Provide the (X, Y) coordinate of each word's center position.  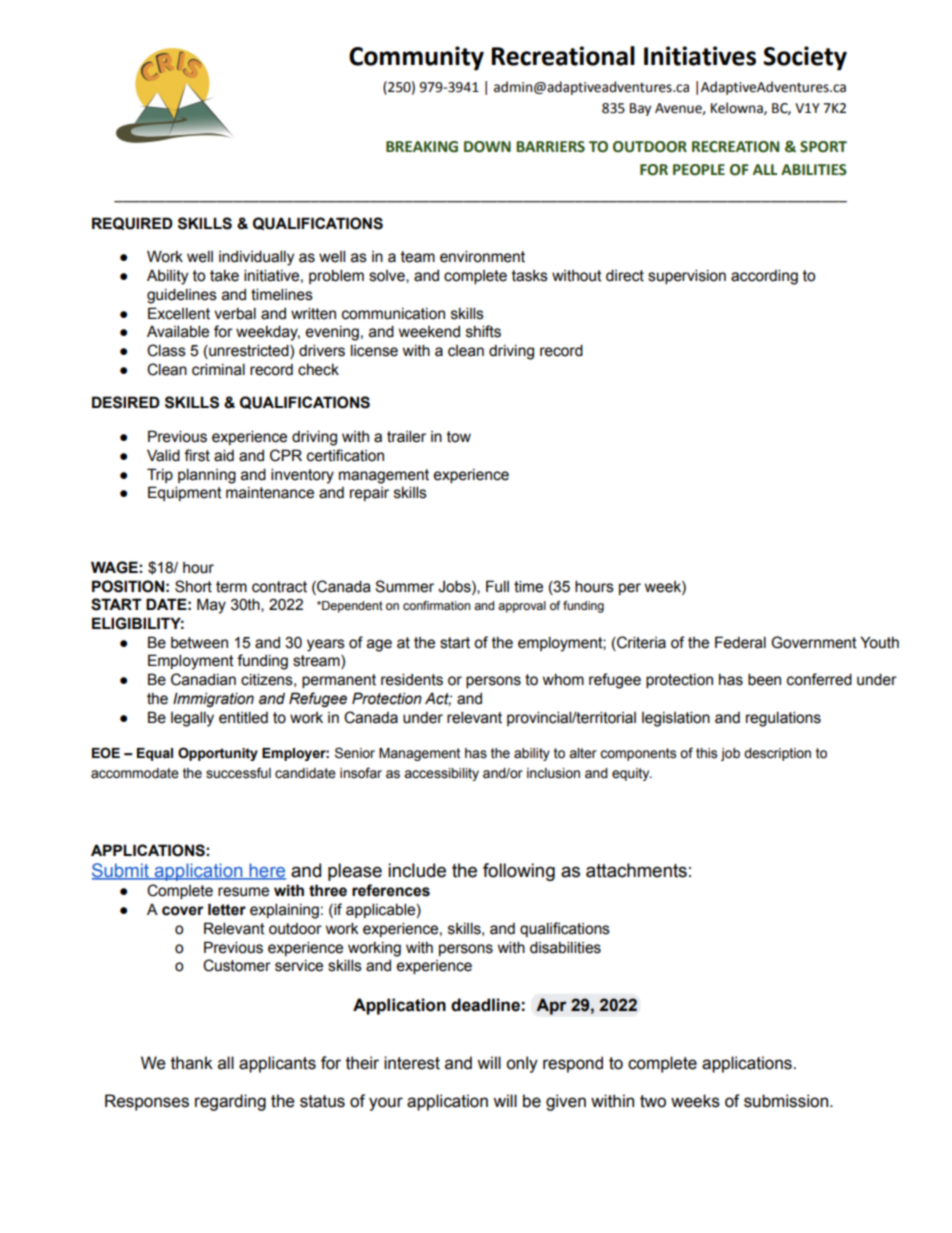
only (522, 1064)
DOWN (487, 147)
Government (814, 642)
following (519, 872)
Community (416, 58)
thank (192, 1063)
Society (805, 58)
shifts (483, 331)
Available (178, 331)
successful (238, 773)
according (764, 277)
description (777, 754)
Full (497, 586)
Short (193, 586)
